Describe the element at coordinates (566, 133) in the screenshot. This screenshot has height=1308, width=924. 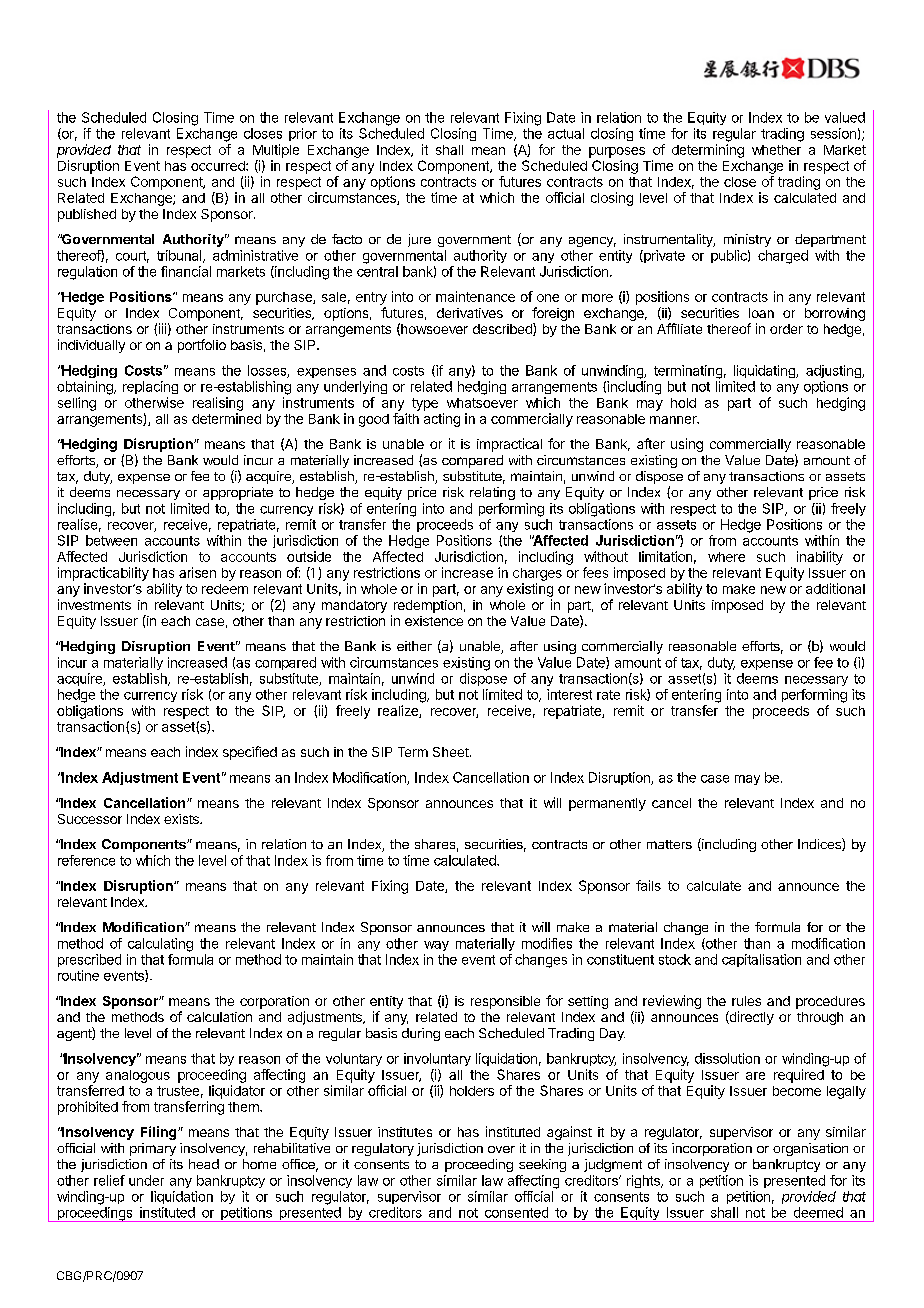
I see `actual` at that location.
